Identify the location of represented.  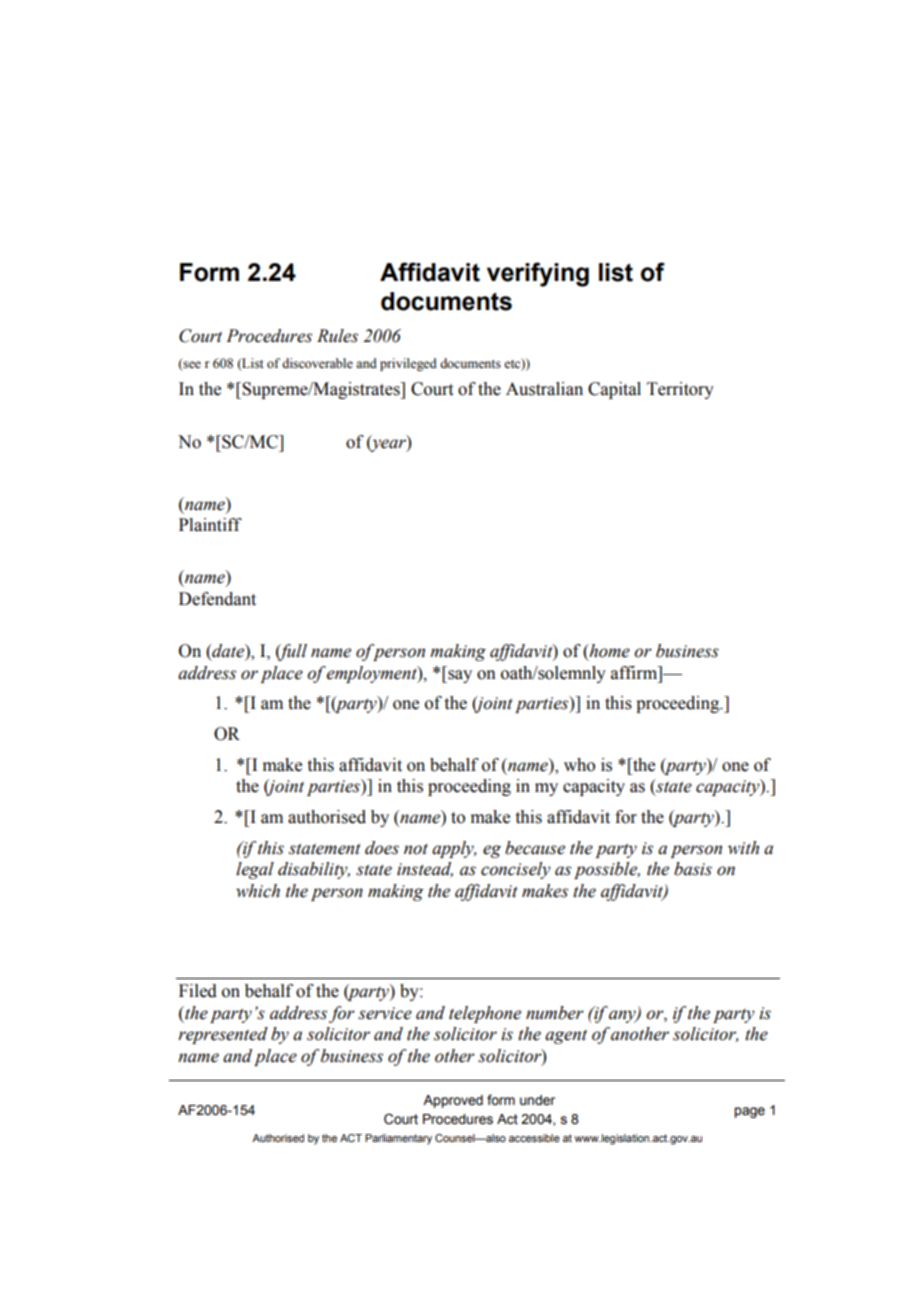
(223, 1035).
